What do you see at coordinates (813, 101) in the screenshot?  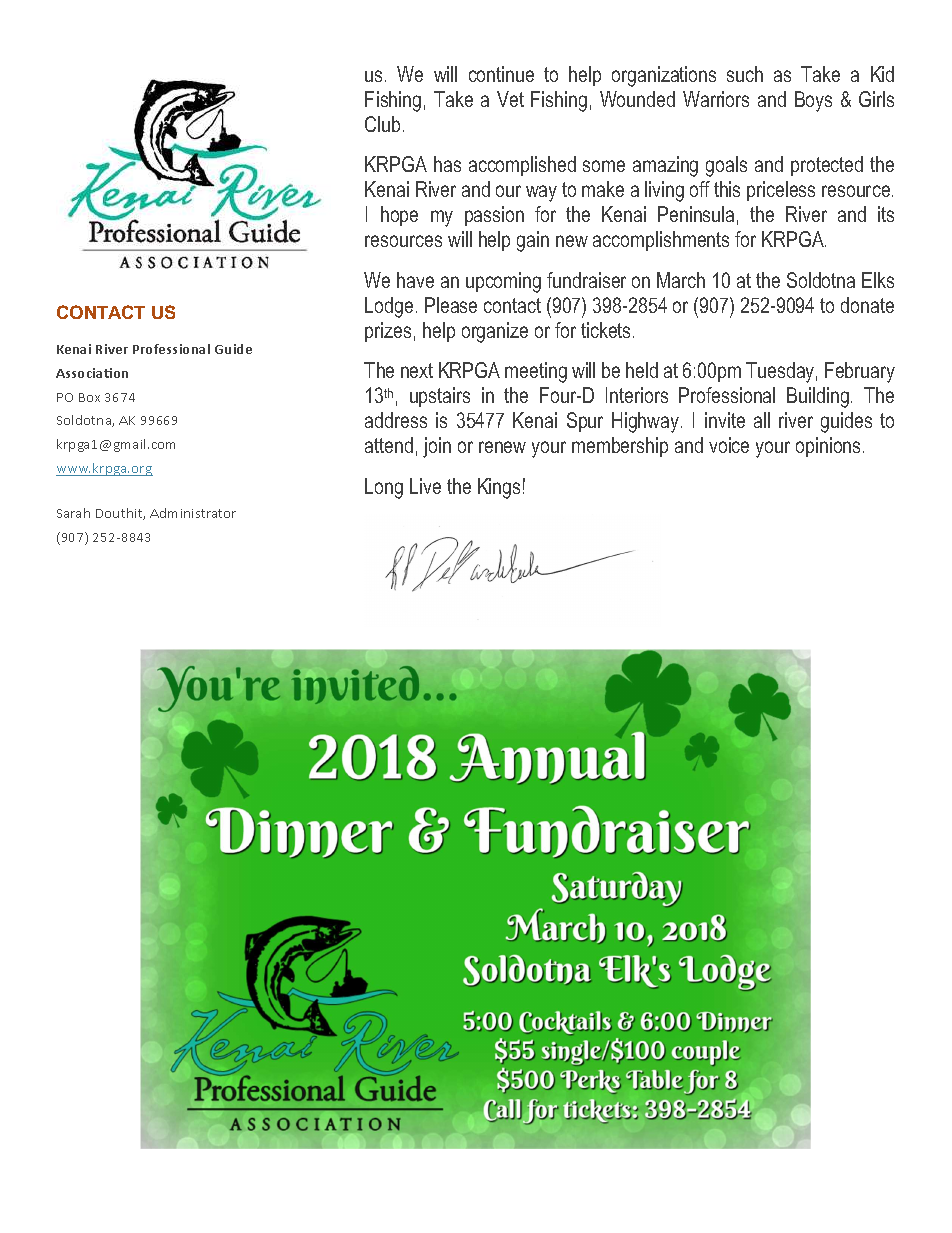 I see `Boys` at bounding box center [813, 101].
